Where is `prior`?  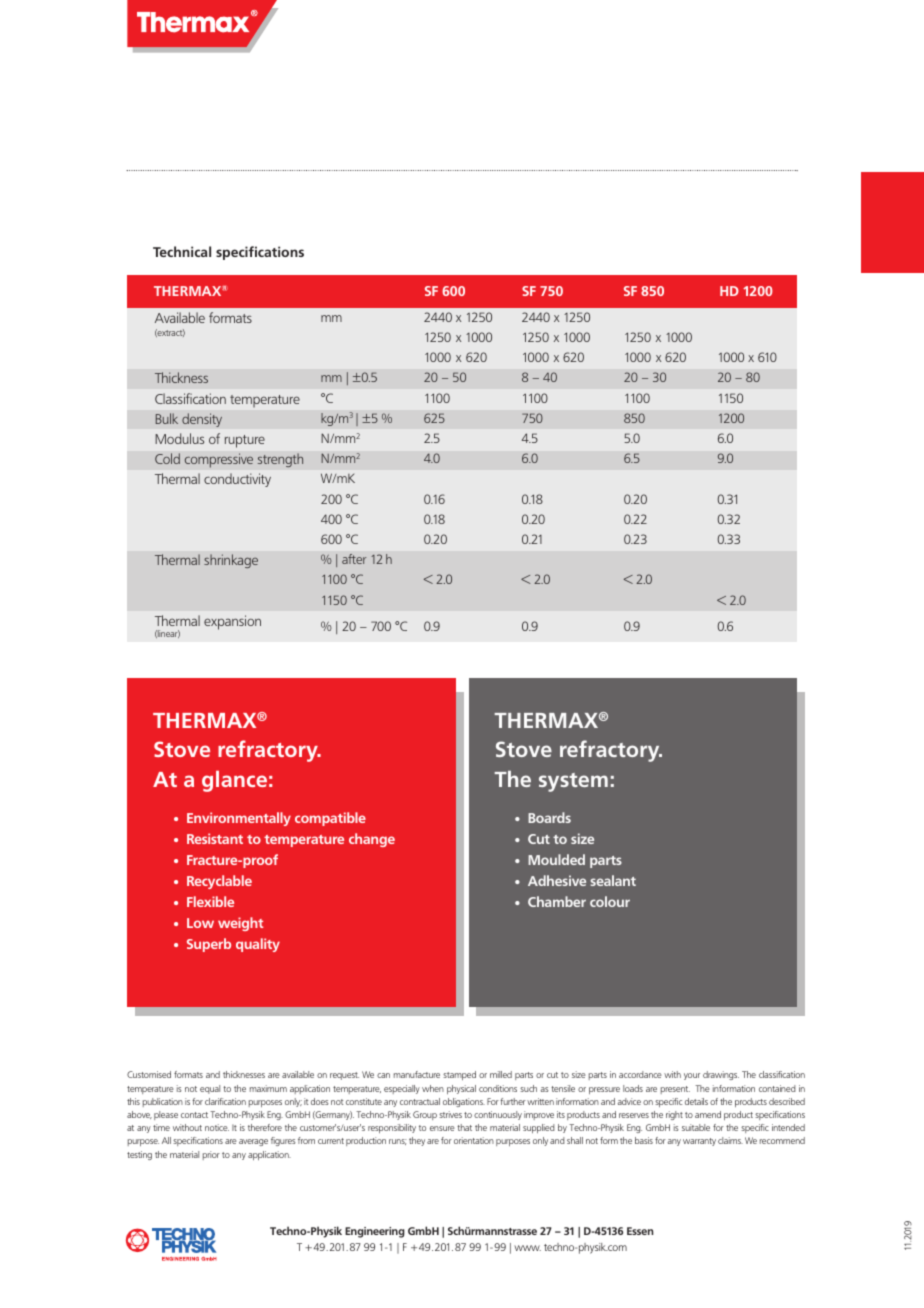 prior is located at coordinates (211, 1155).
